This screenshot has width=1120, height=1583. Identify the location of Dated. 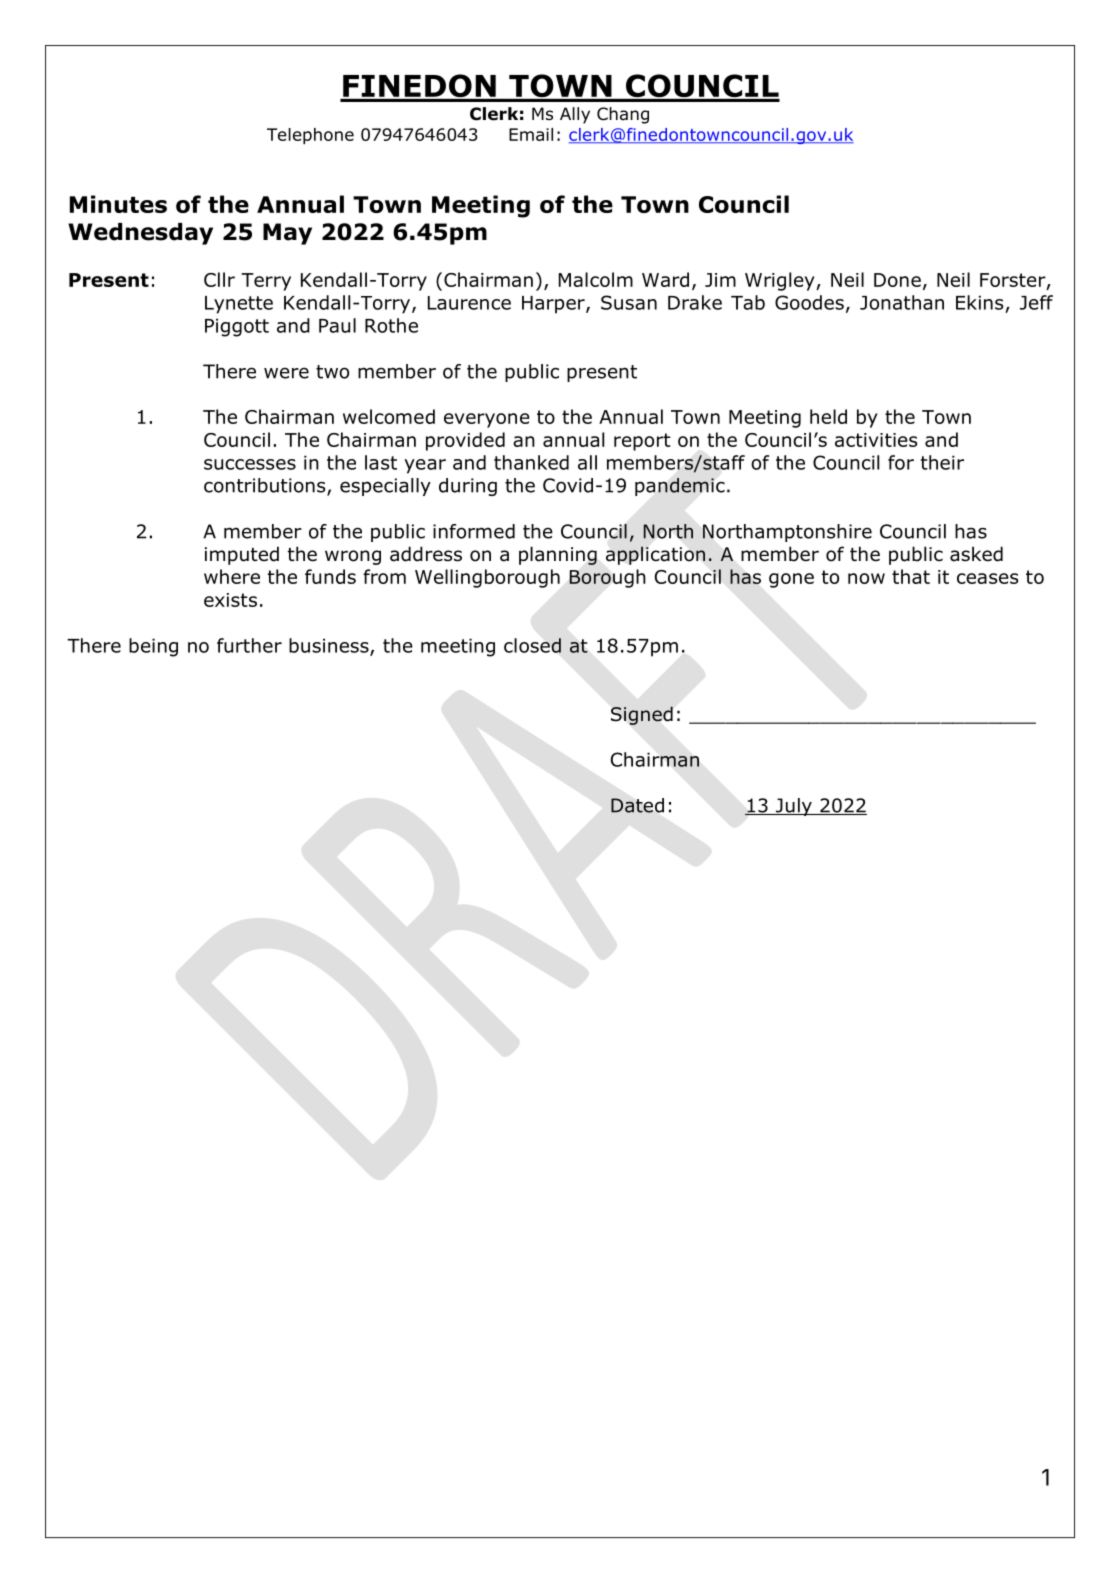
(637, 805).
